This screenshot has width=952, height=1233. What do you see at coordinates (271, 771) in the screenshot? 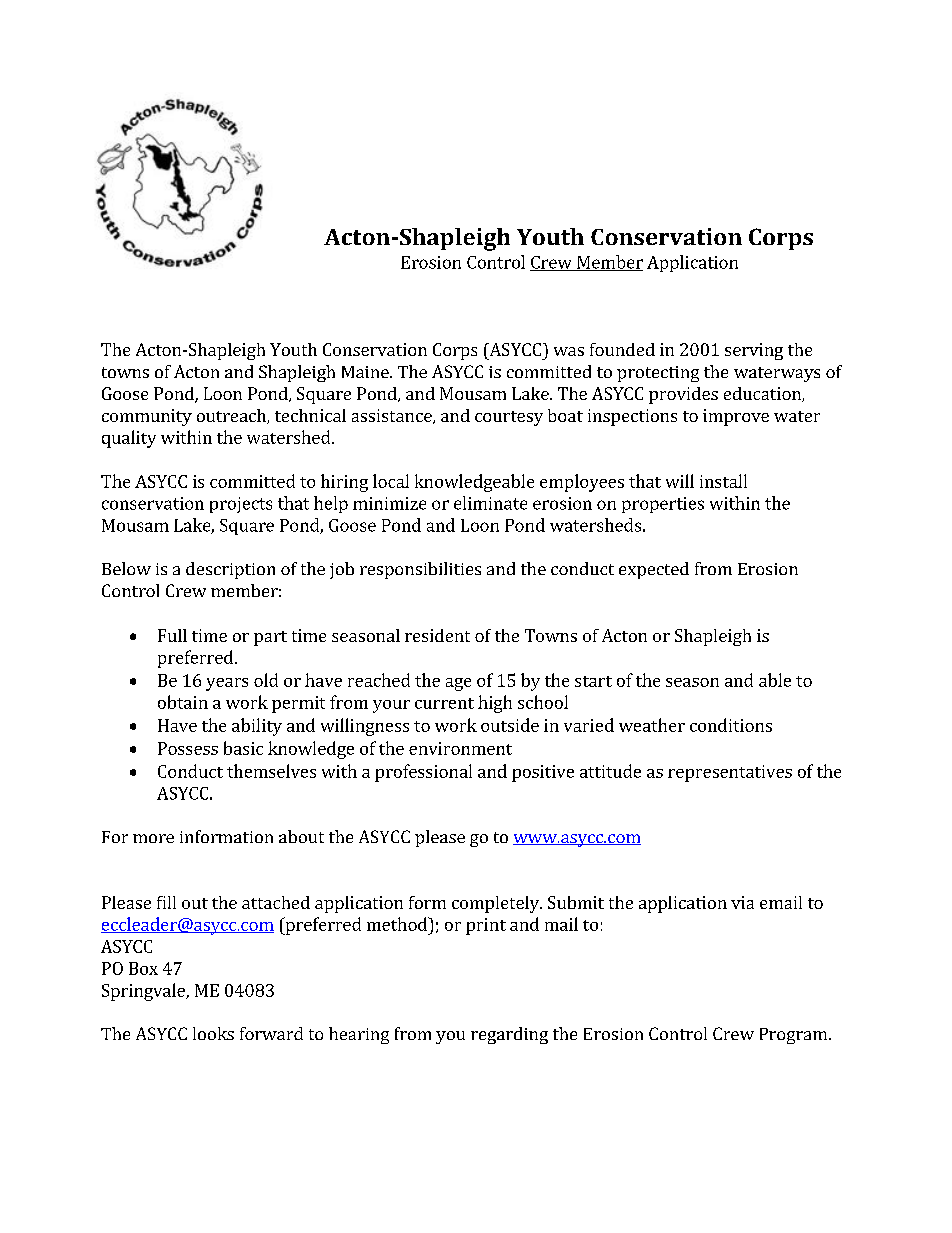
I see `themselves` at bounding box center [271, 771].
